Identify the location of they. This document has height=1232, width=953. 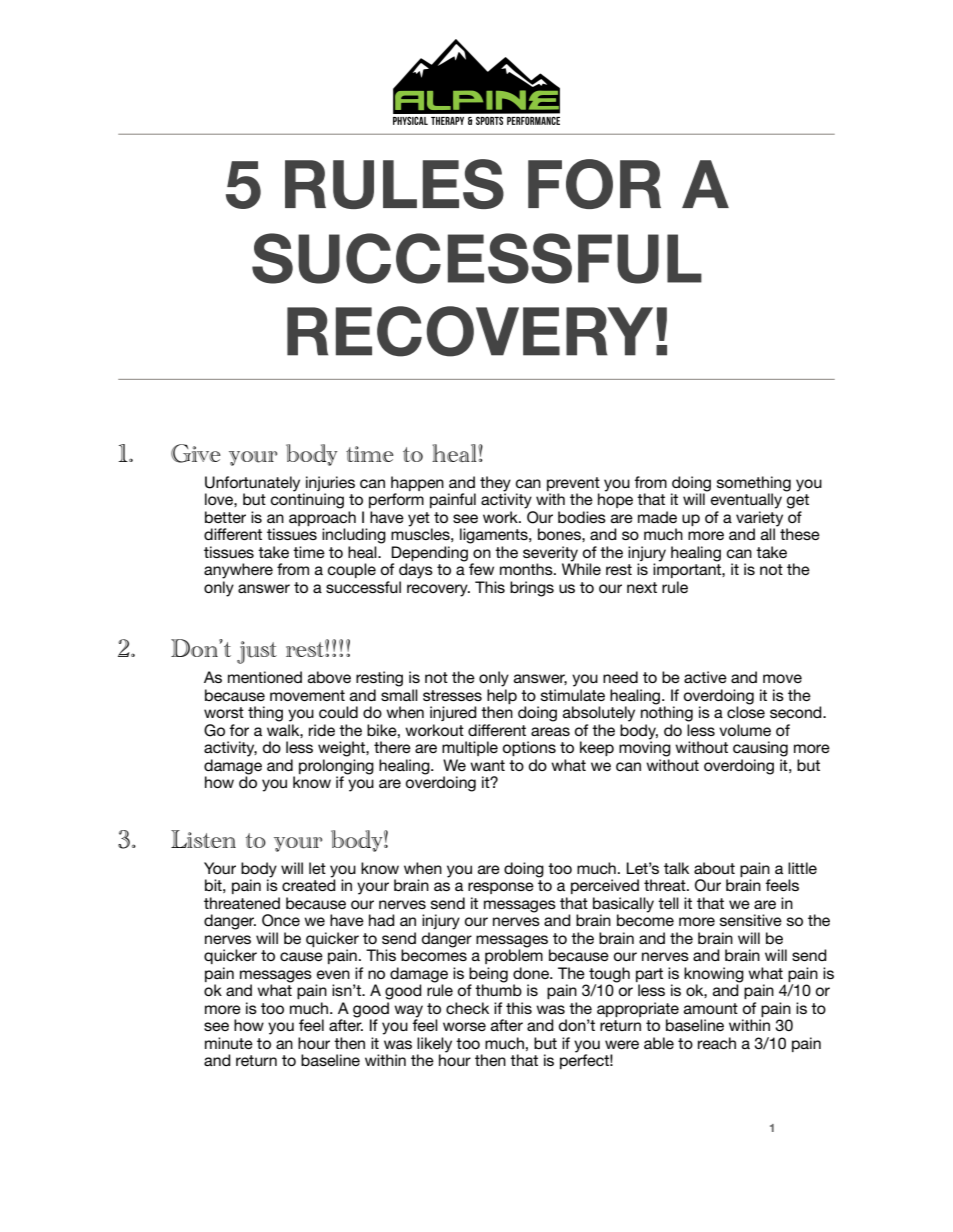
(495, 485).
